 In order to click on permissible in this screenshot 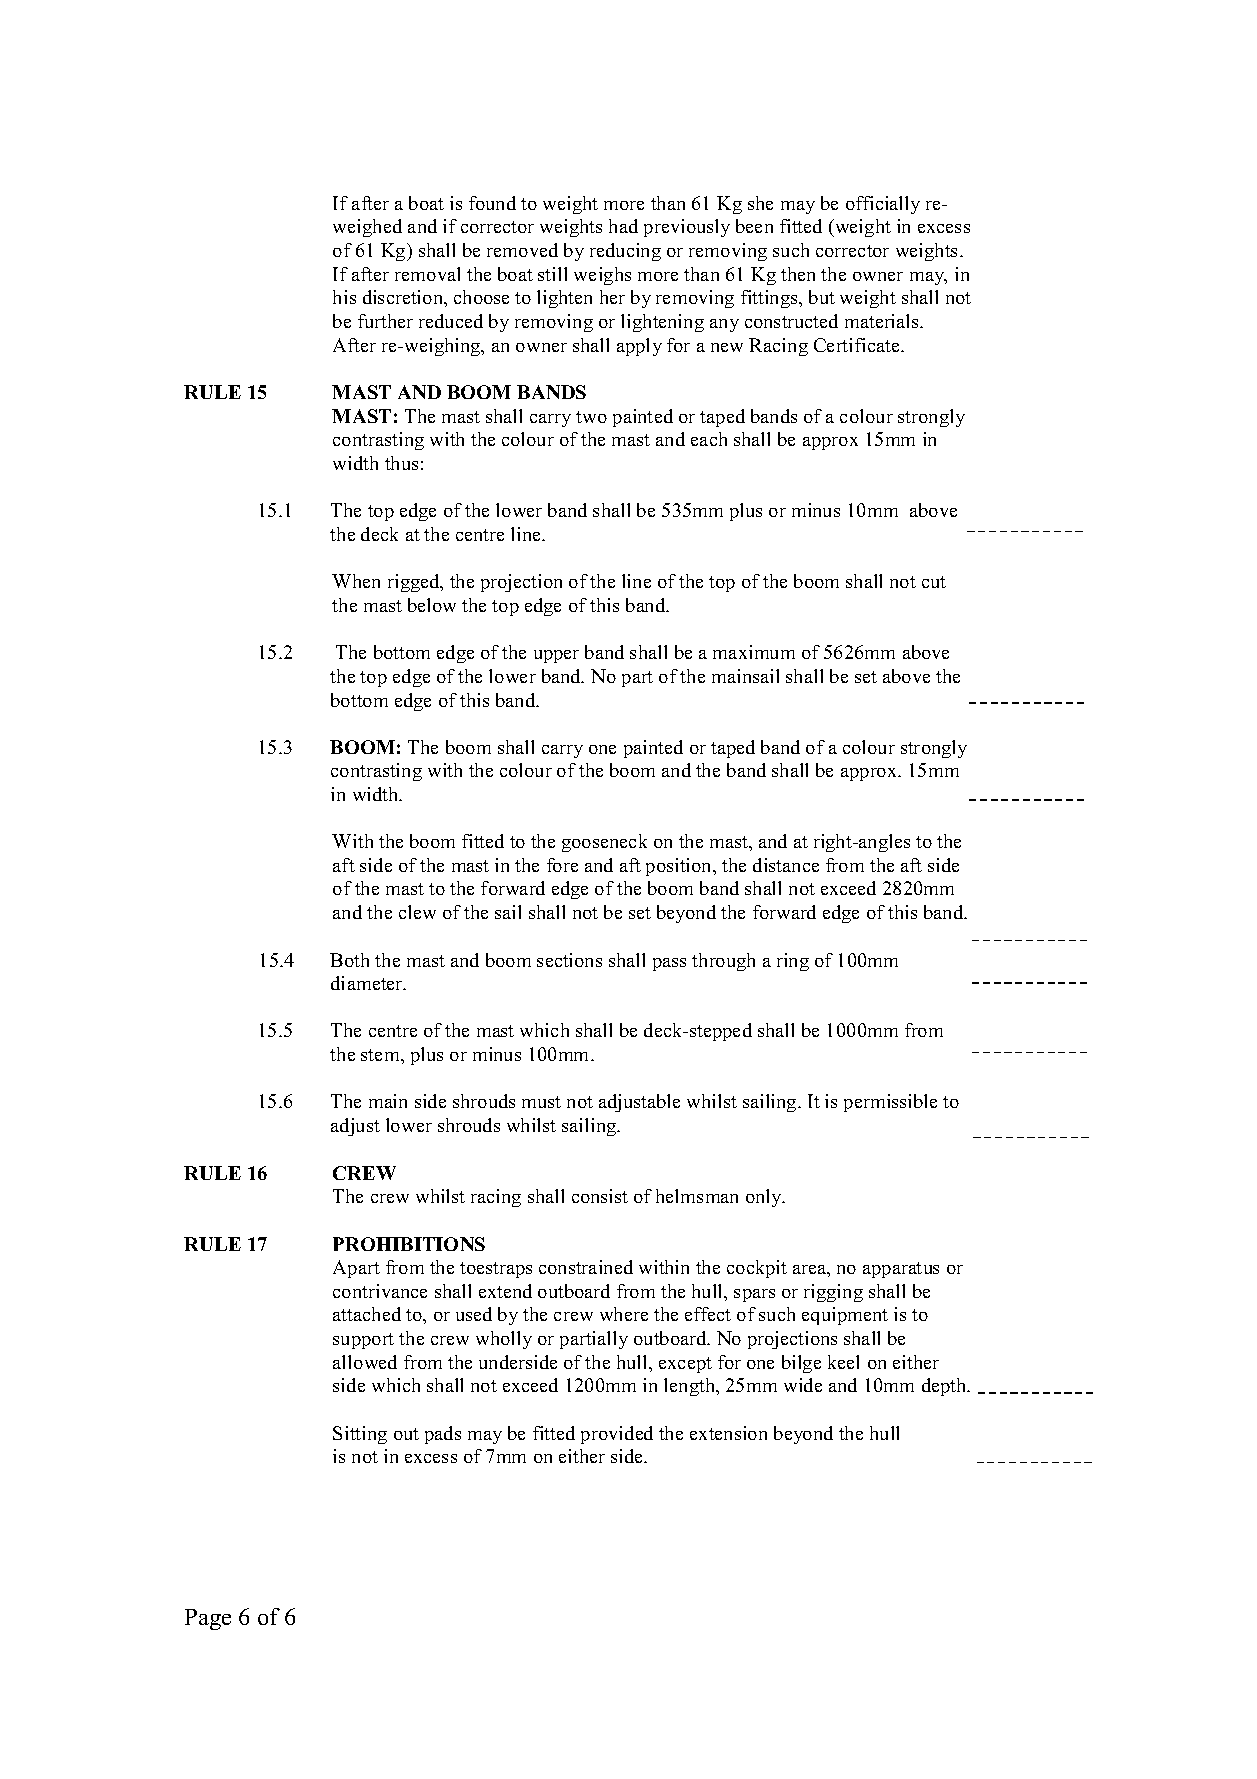, I will do `click(890, 1103)`.
